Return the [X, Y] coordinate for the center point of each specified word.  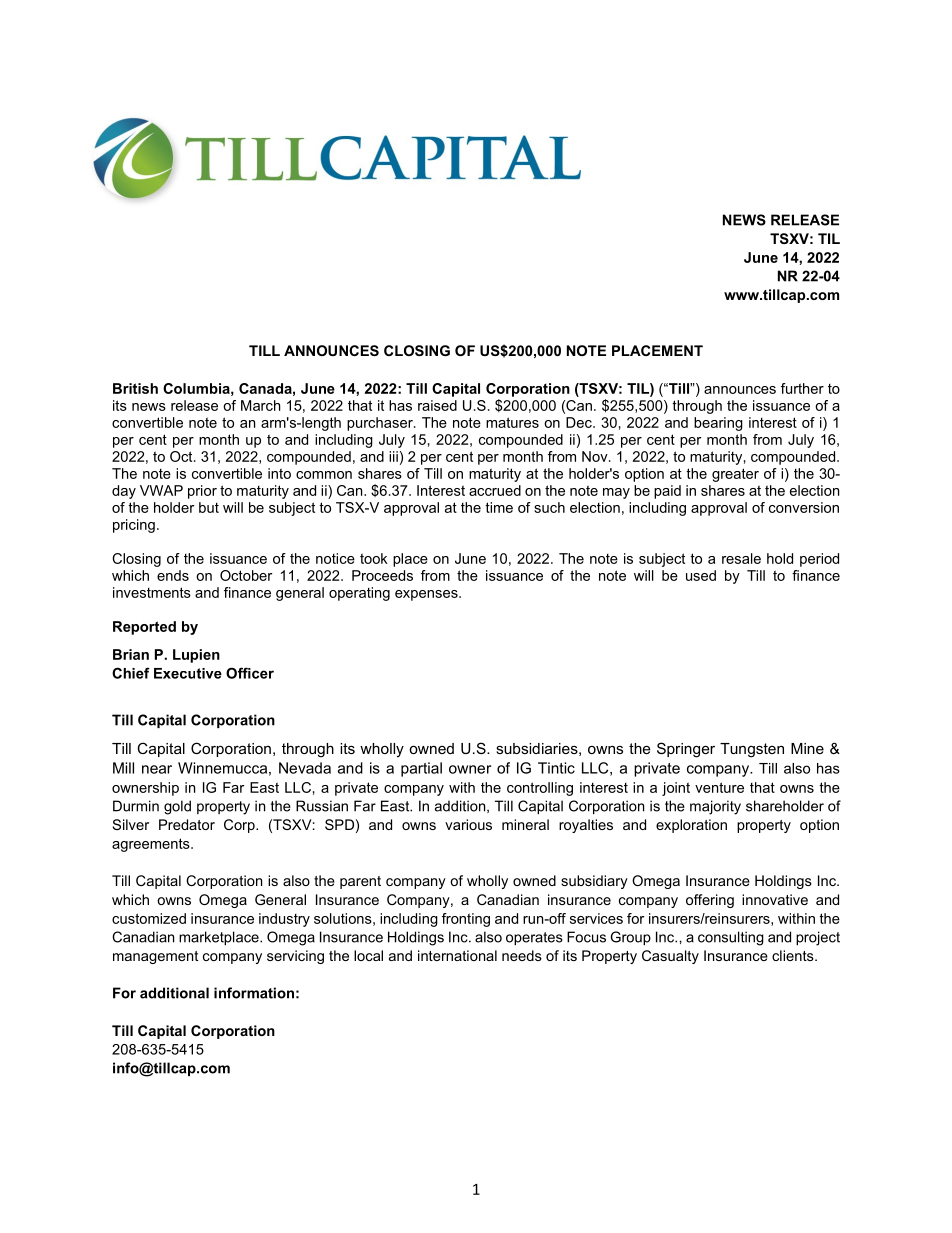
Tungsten [752, 750]
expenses [427, 595]
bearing [718, 424]
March [261, 405]
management [155, 957]
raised [437, 405]
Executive [188, 673]
